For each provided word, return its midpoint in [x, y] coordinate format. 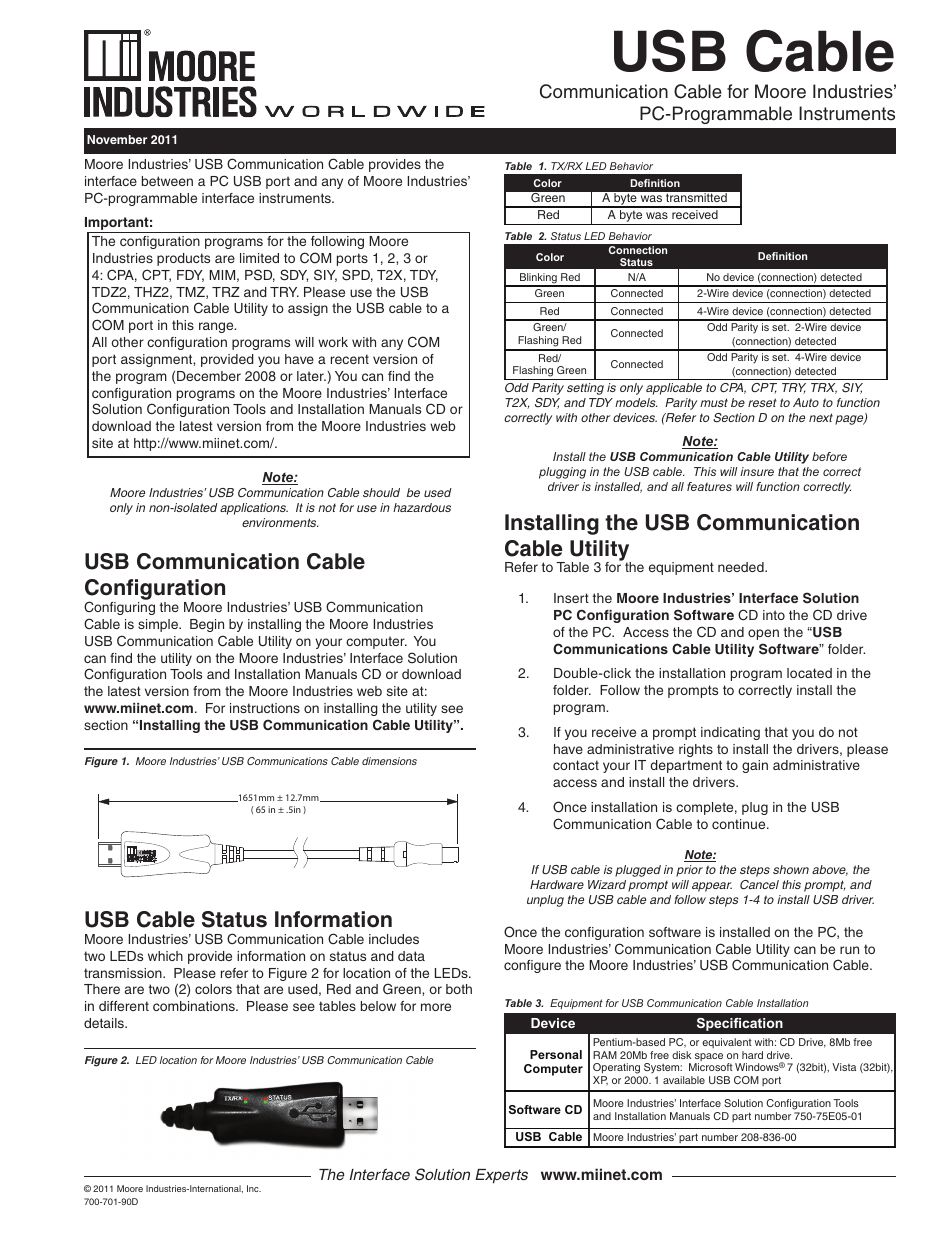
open [763, 634]
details [105, 1023]
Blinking [538, 279]
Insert [571, 598]
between [167, 181]
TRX [824, 388]
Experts [501, 1176]
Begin [207, 625]
